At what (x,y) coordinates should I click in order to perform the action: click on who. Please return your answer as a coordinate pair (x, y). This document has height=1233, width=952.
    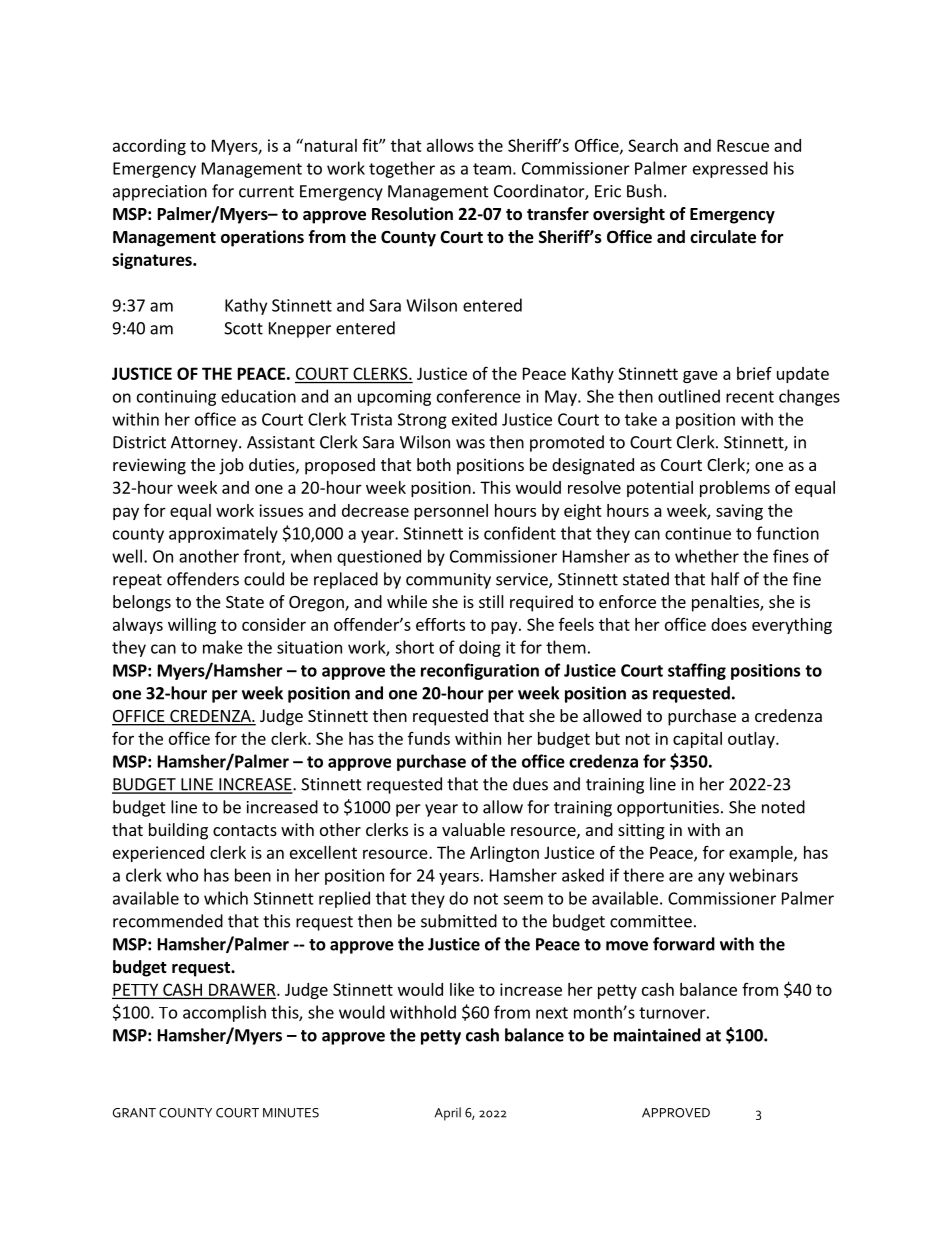
    Looking at the image, I should click on (182, 875).
